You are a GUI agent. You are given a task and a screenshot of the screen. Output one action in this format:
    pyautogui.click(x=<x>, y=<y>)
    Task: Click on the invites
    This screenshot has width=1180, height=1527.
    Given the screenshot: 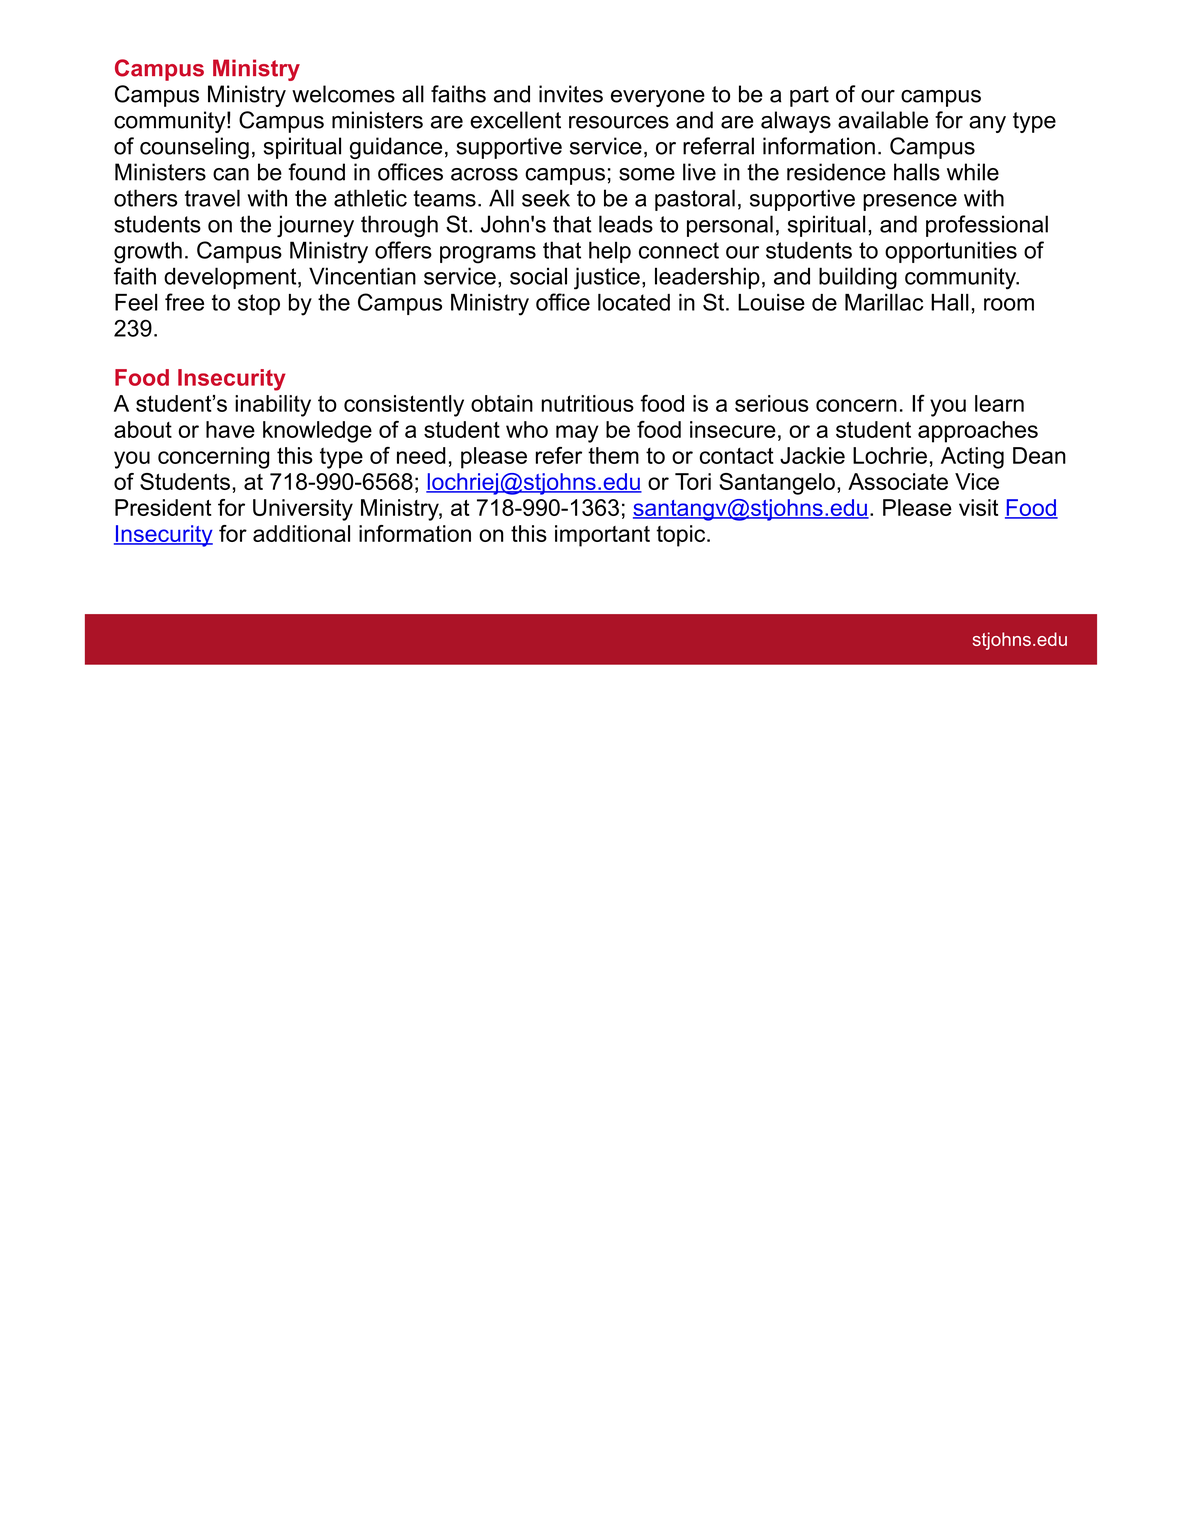 What is the action you would take?
    pyautogui.click(x=571, y=94)
